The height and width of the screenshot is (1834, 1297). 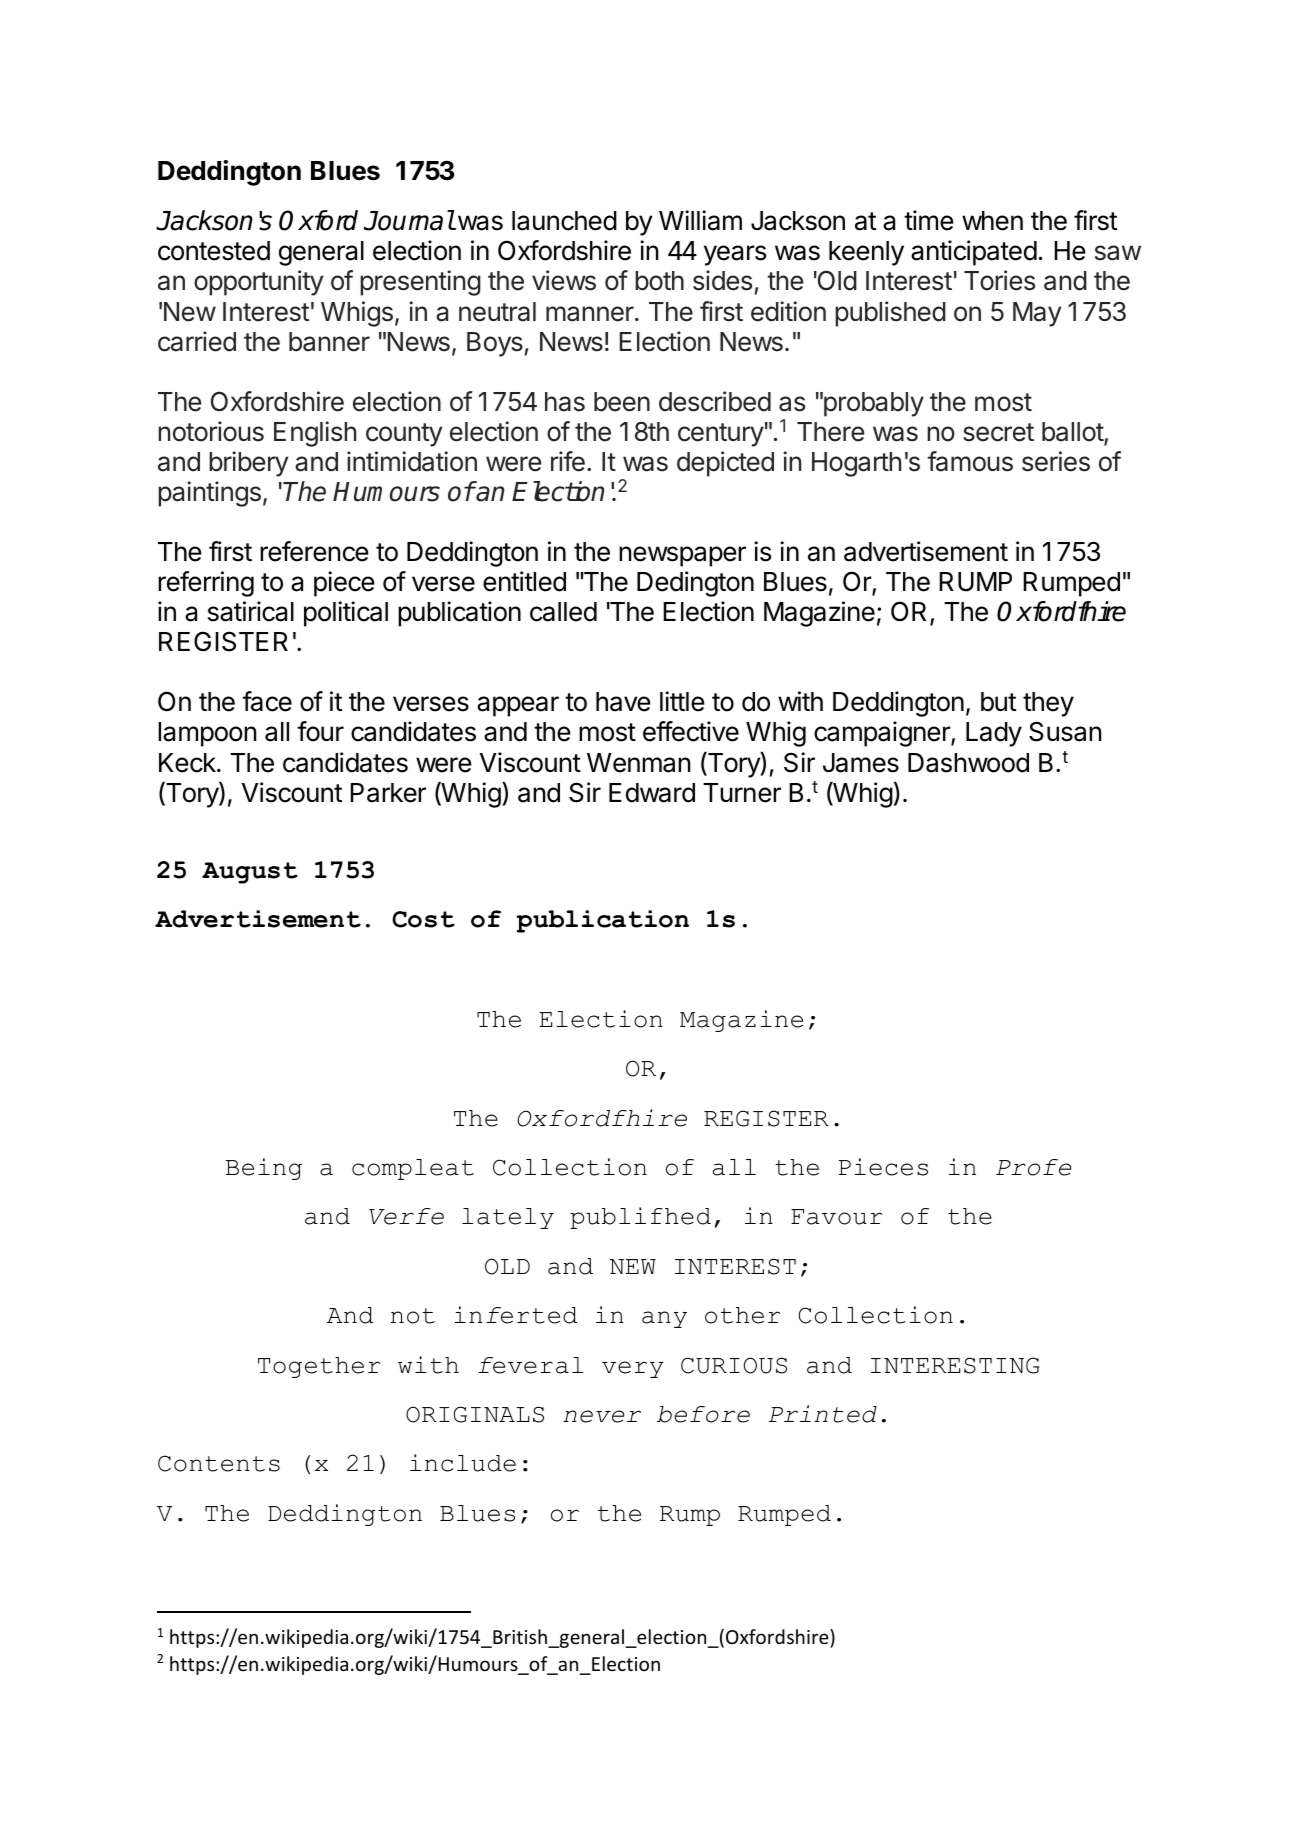 I want to click on anticipated, so click(x=974, y=253).
